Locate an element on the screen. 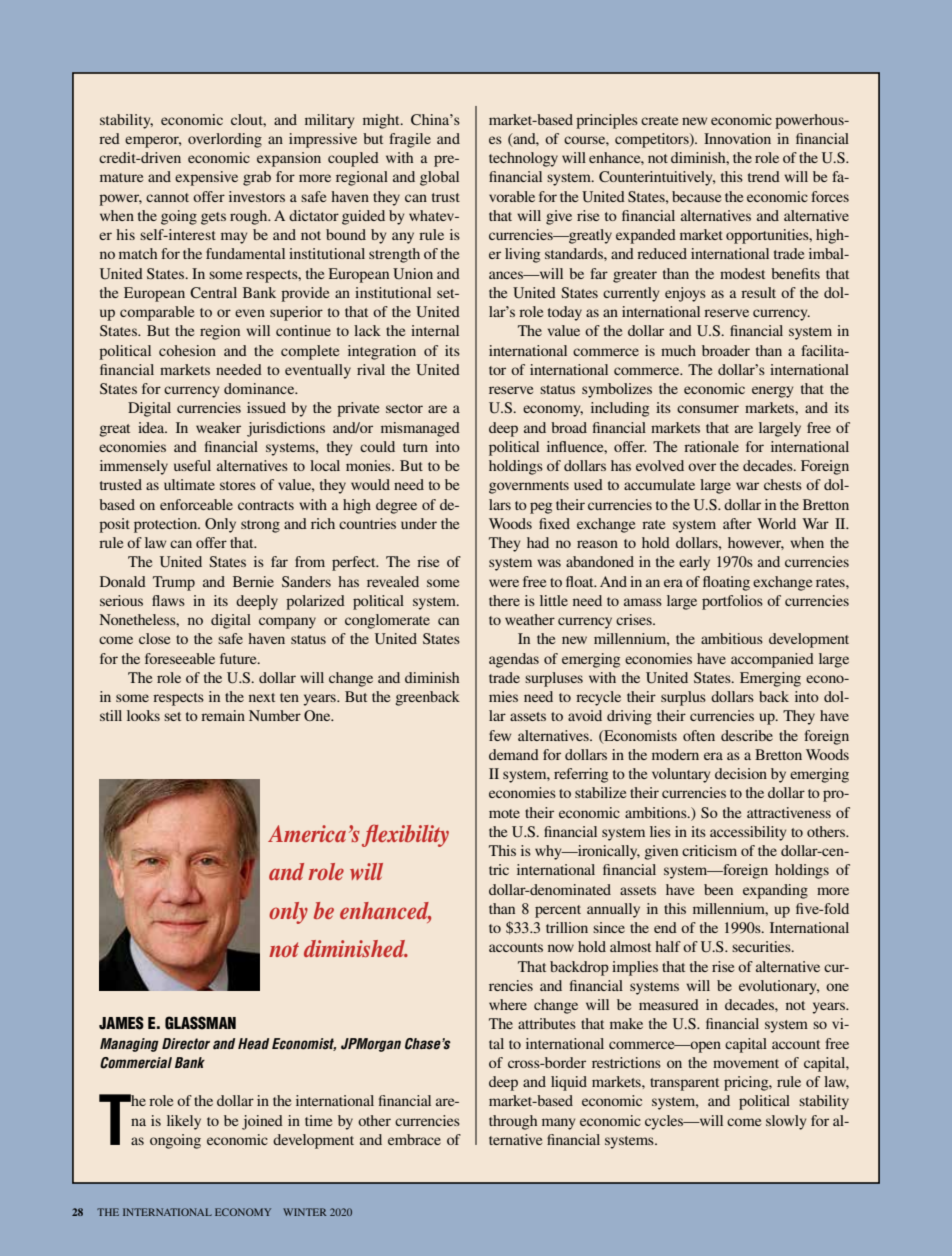 The image size is (952, 1256). Innovation is located at coordinates (737, 138).
